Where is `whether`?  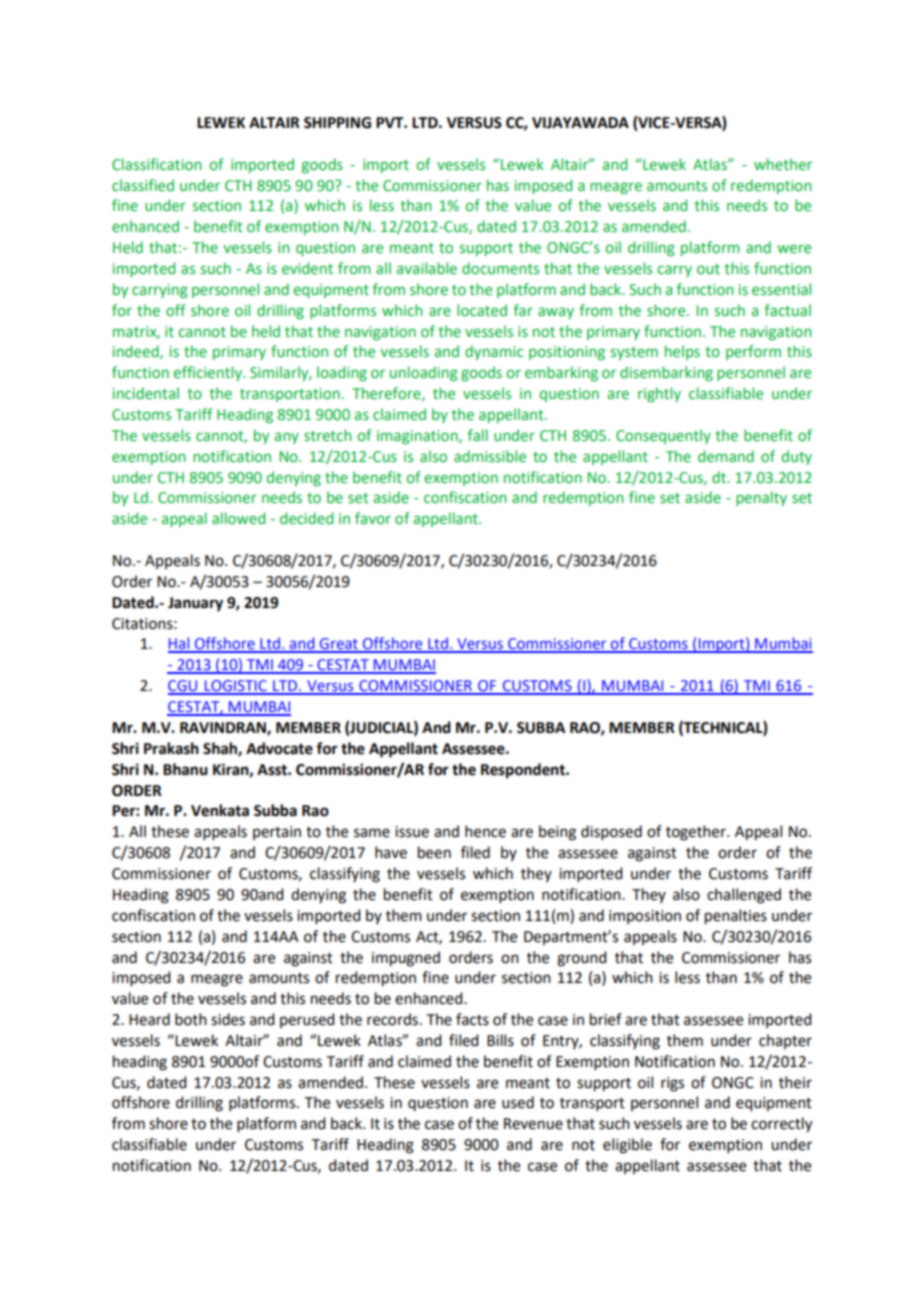
whether is located at coordinates (783, 164).
